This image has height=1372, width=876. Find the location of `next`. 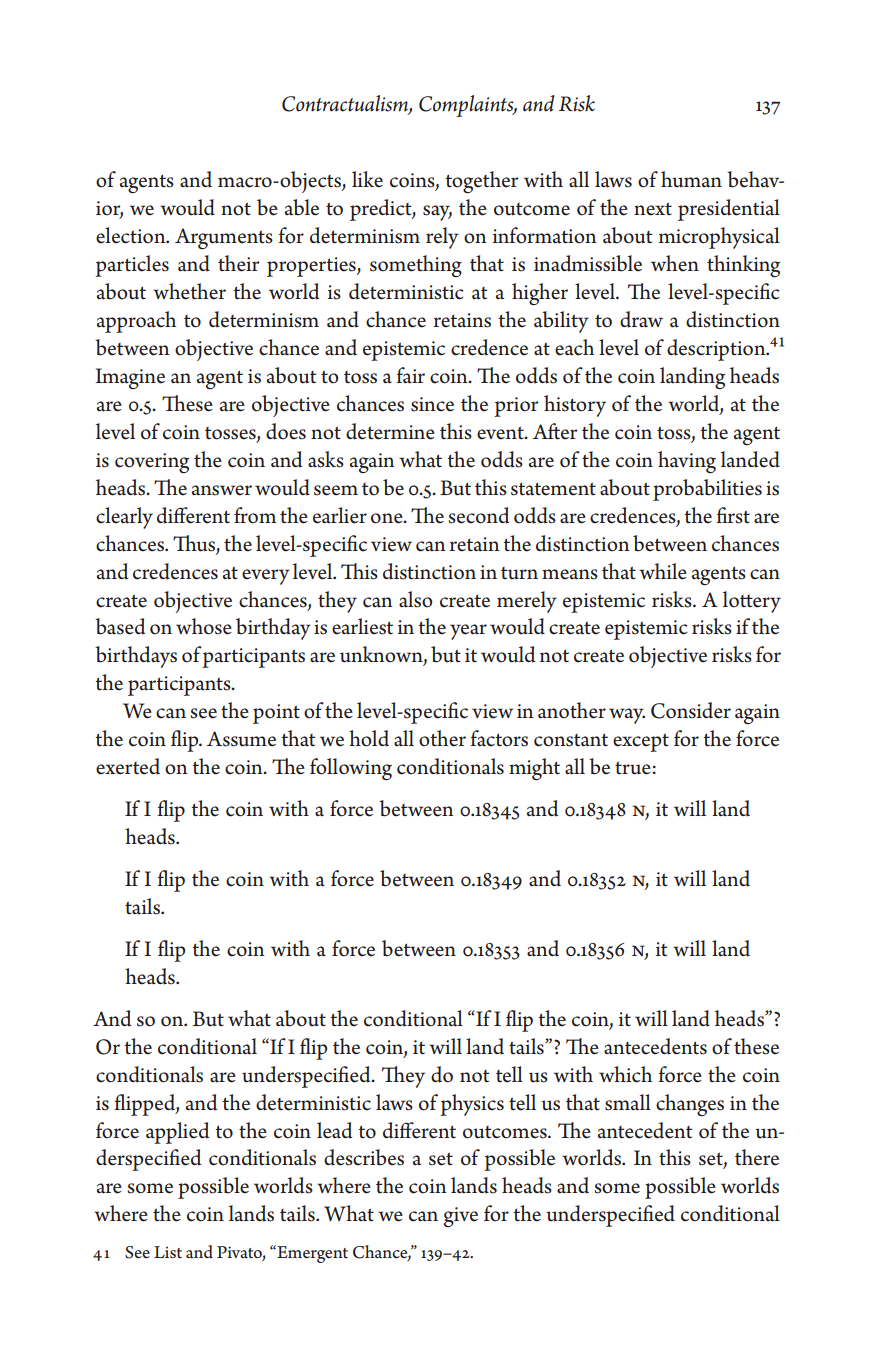

next is located at coordinates (653, 209).
